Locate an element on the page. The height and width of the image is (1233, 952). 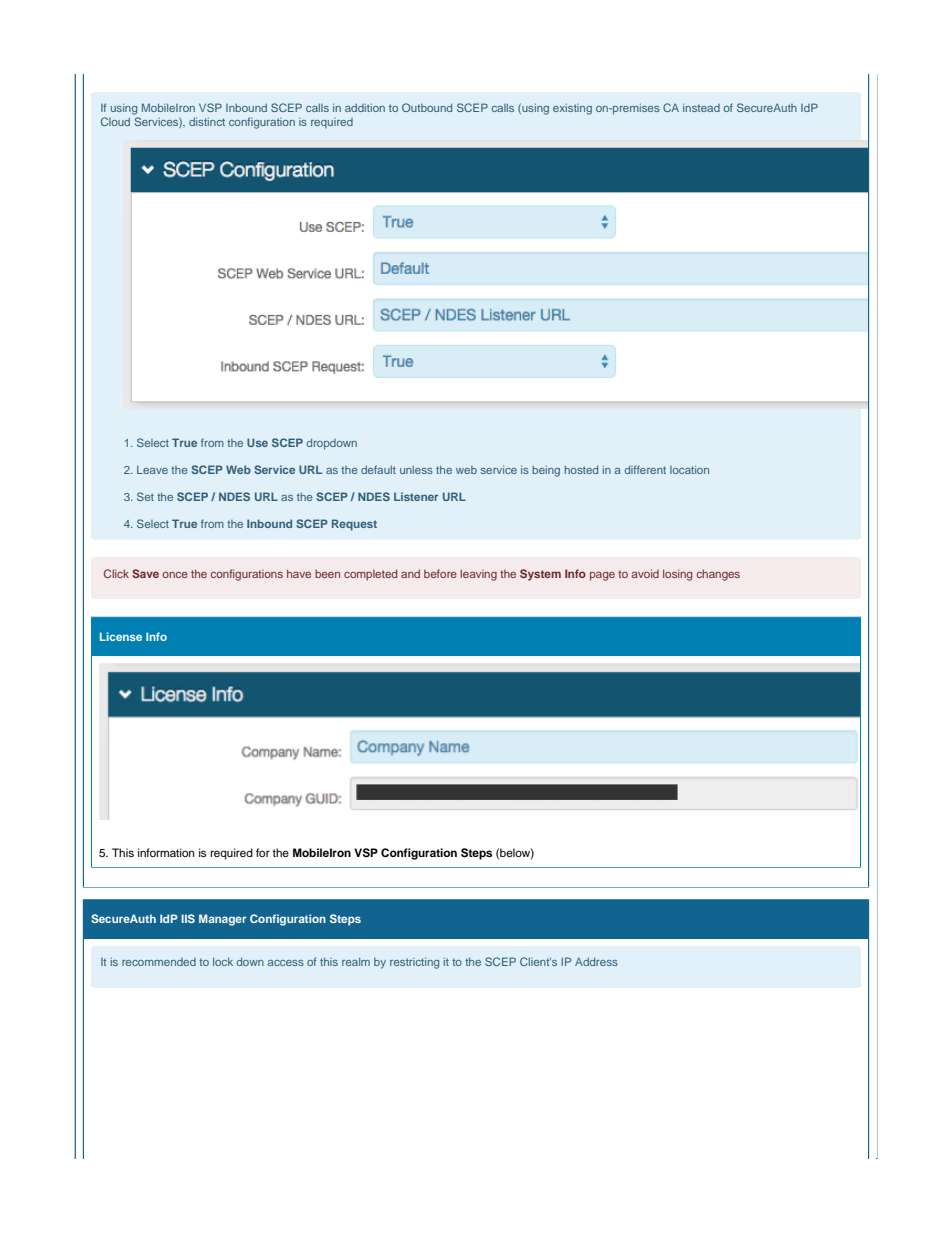
distinct is located at coordinates (207, 122).
